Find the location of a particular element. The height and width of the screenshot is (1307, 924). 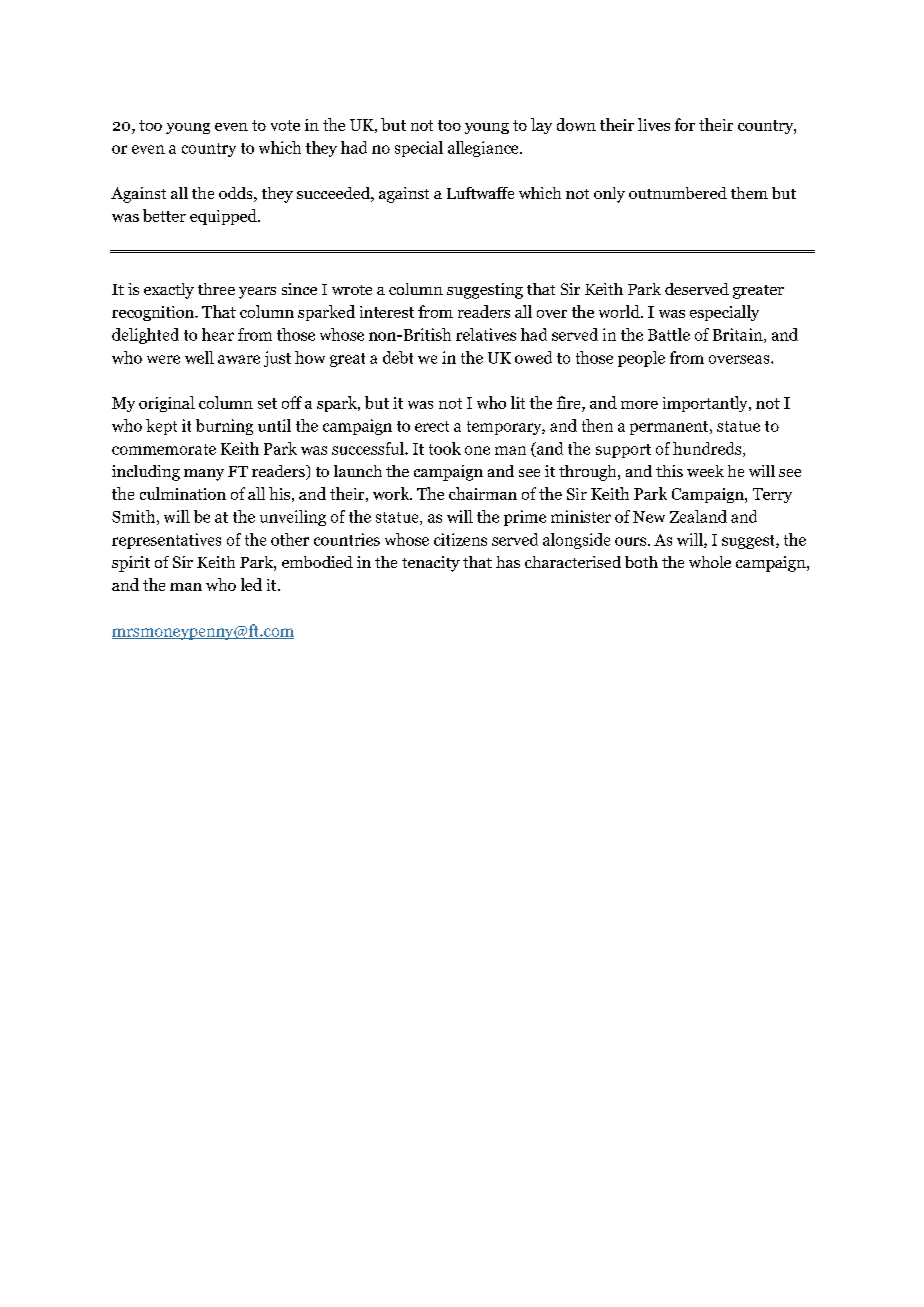

well is located at coordinates (199, 357).
